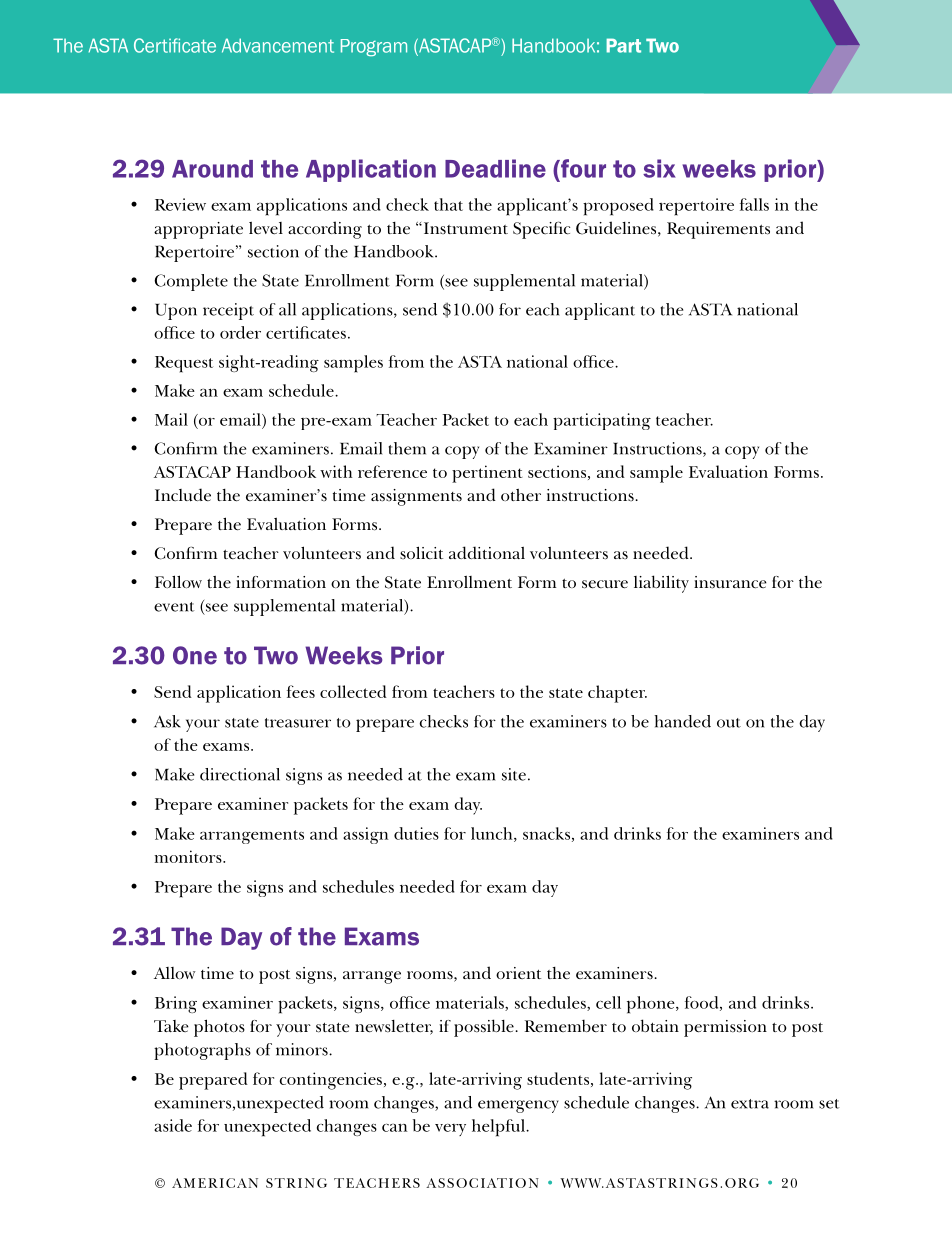 The height and width of the screenshot is (1233, 952). What do you see at coordinates (189, 856) in the screenshot?
I see `monitors` at bounding box center [189, 856].
